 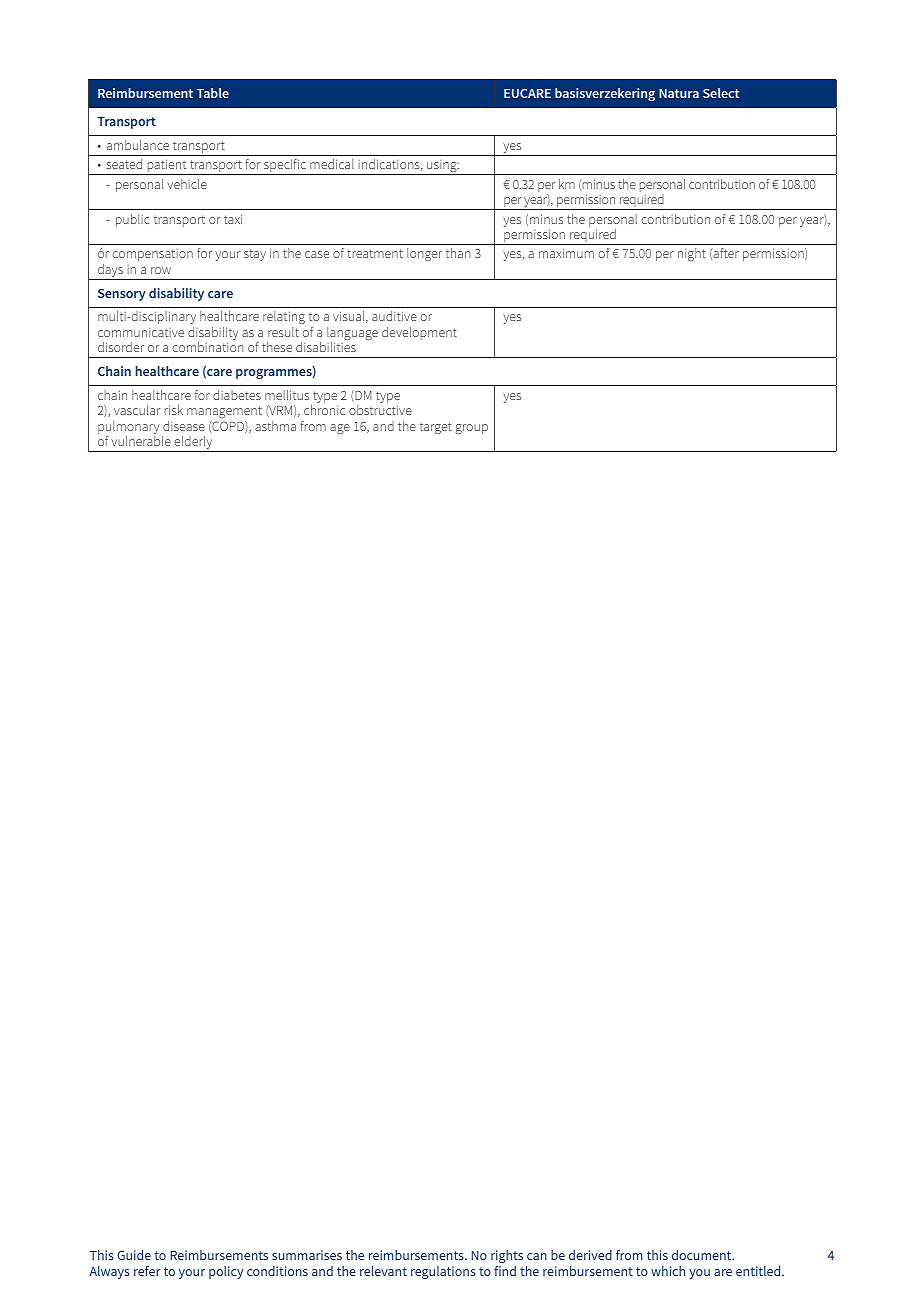 What do you see at coordinates (213, 93) in the image?
I see `Table` at bounding box center [213, 93].
